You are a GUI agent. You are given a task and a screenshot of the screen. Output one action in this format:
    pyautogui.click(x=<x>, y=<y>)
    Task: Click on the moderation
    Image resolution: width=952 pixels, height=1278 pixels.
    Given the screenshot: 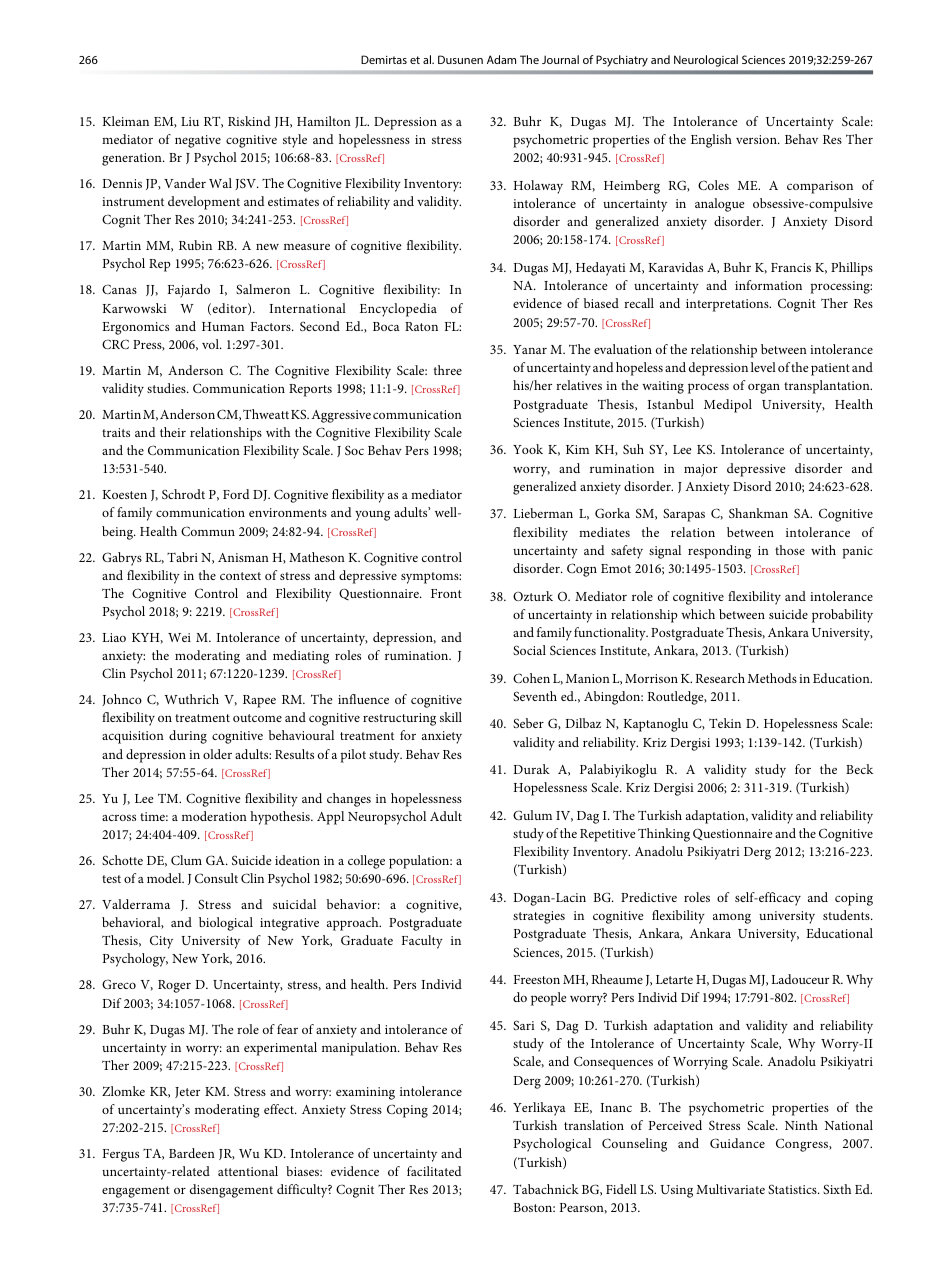 What is the action you would take?
    pyautogui.click(x=214, y=816)
